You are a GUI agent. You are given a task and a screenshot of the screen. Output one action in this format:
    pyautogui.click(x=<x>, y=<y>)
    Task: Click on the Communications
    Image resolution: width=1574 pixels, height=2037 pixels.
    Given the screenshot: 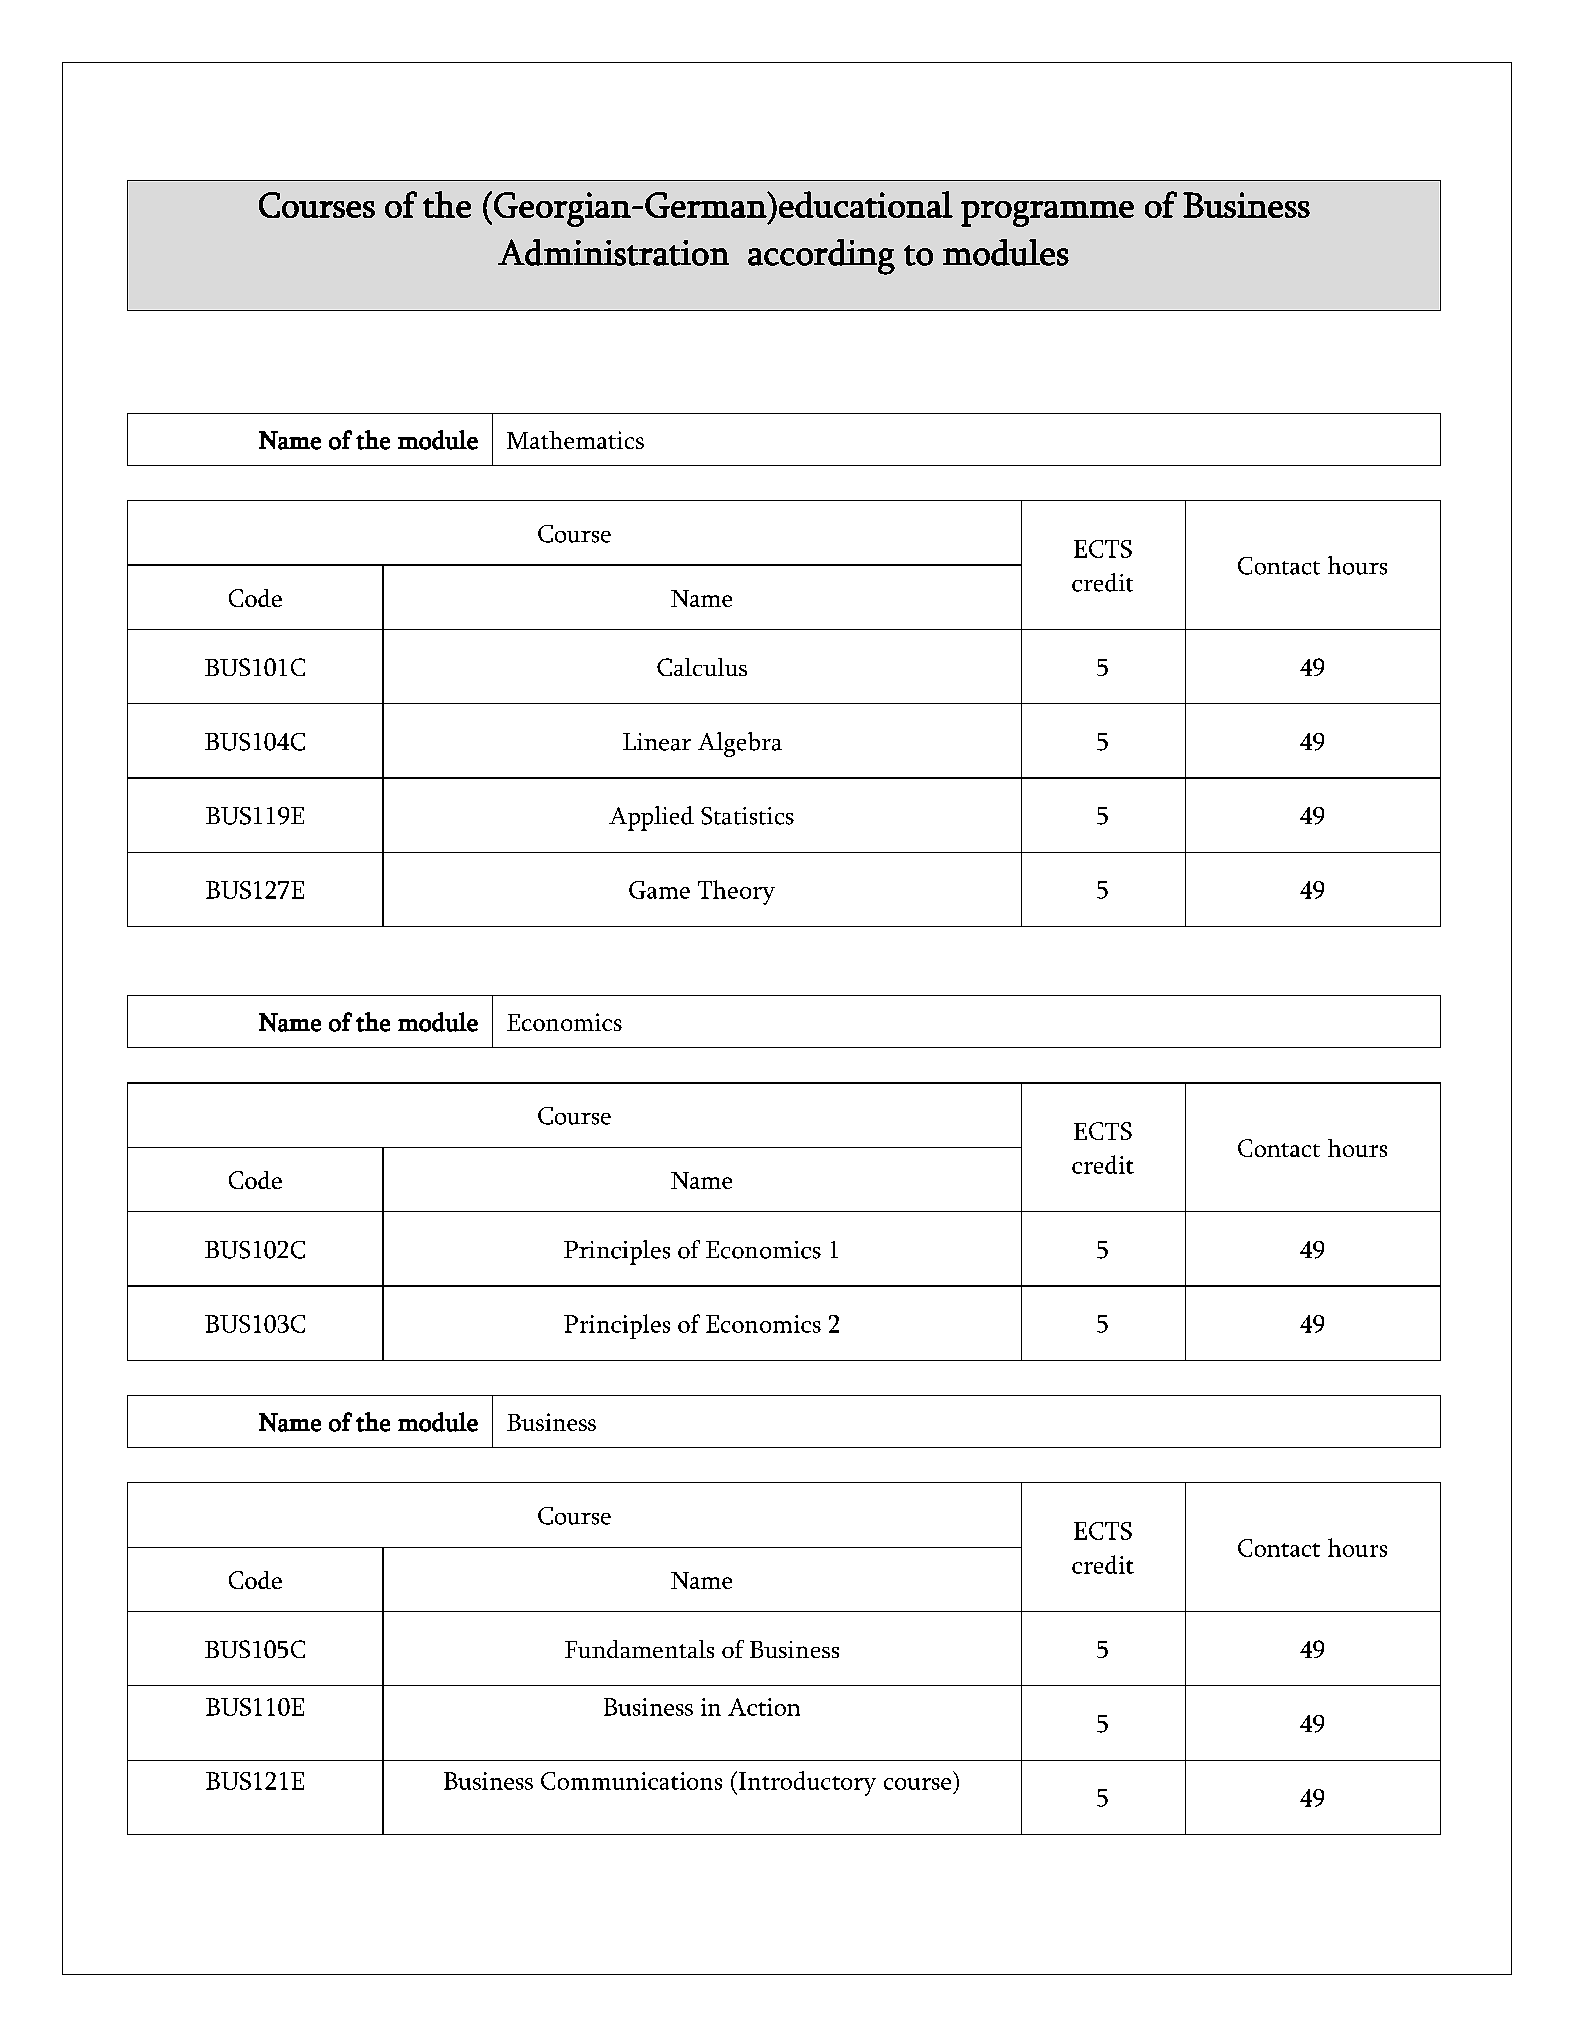 What is the action you would take?
    pyautogui.click(x=631, y=1781)
